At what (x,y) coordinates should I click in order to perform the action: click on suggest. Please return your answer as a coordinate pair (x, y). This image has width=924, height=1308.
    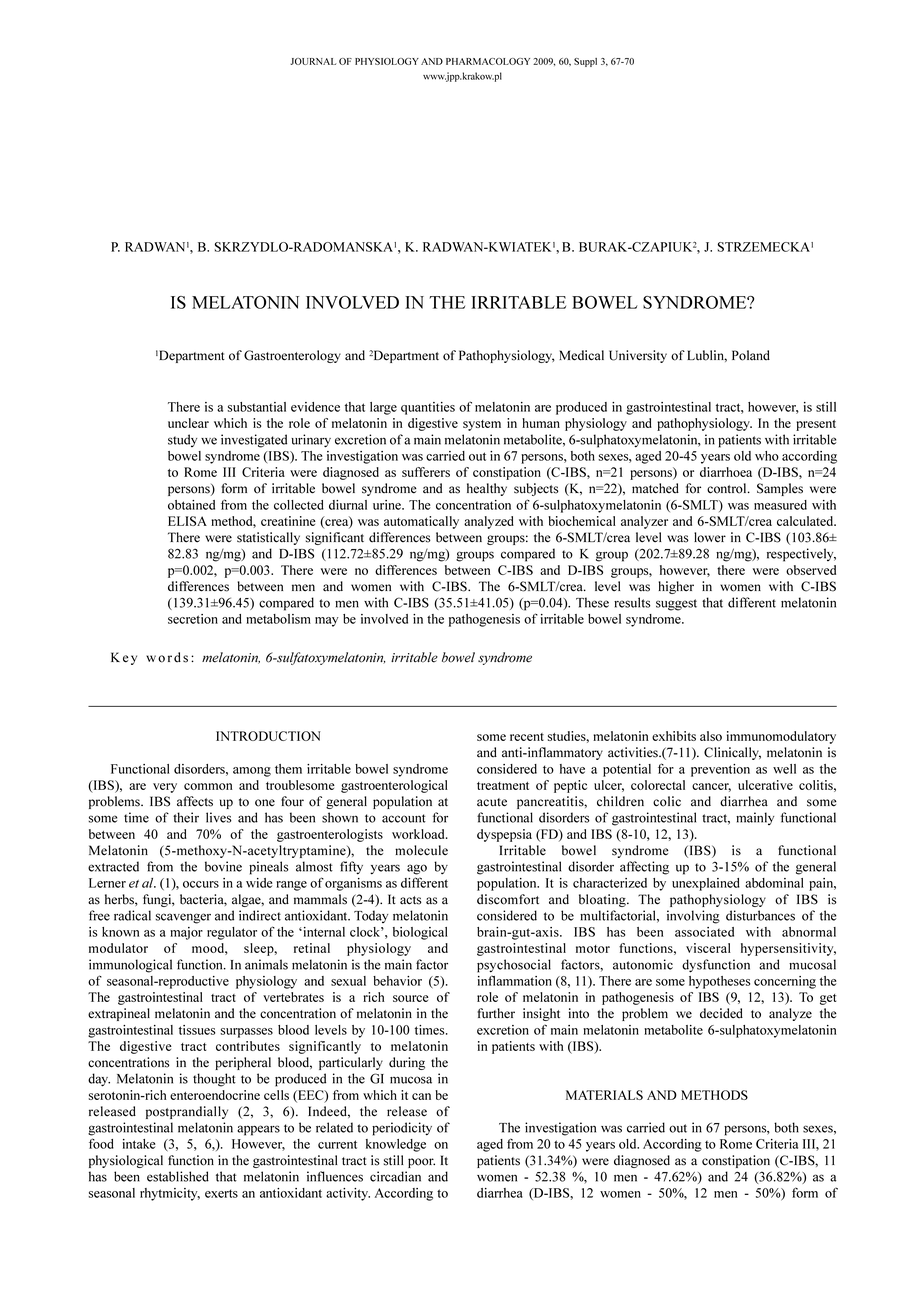
    Looking at the image, I should click on (676, 605).
